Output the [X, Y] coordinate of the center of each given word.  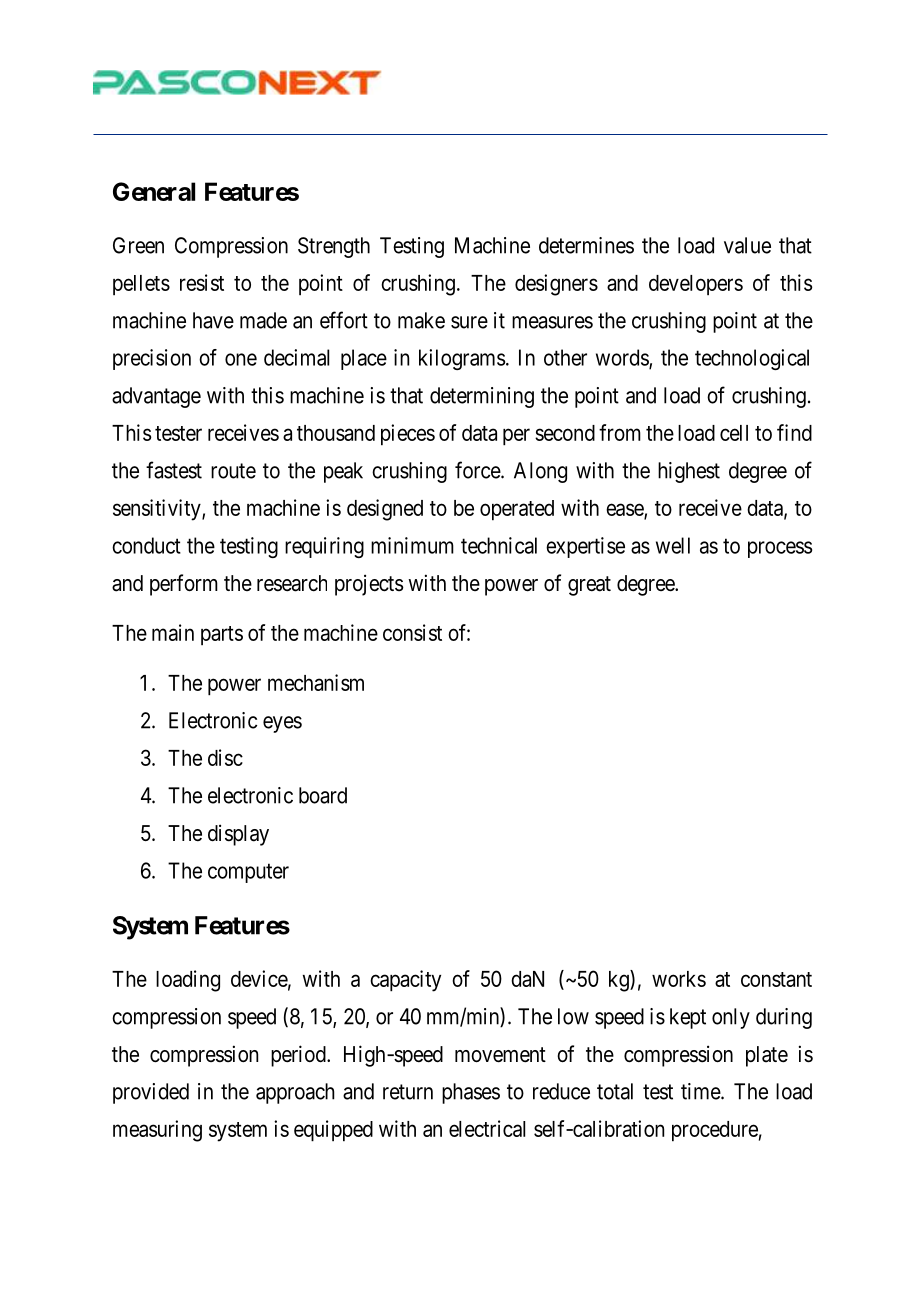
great [589, 586]
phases [471, 1093]
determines [586, 245]
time [701, 1091]
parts [222, 635]
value [747, 245]
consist [412, 632]
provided [151, 1093]
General [154, 191]
